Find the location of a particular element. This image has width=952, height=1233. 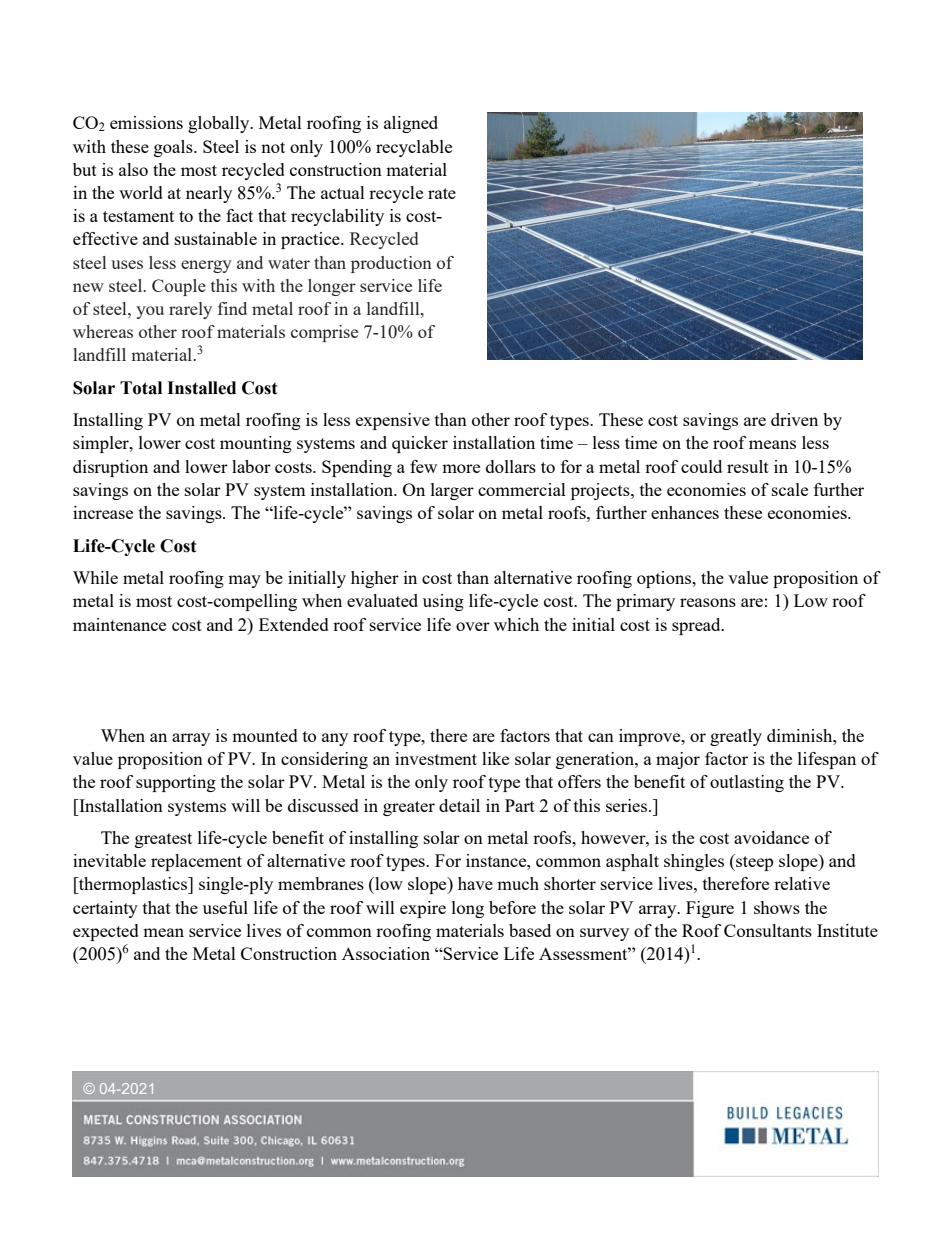

mounted is located at coordinates (265, 735).
